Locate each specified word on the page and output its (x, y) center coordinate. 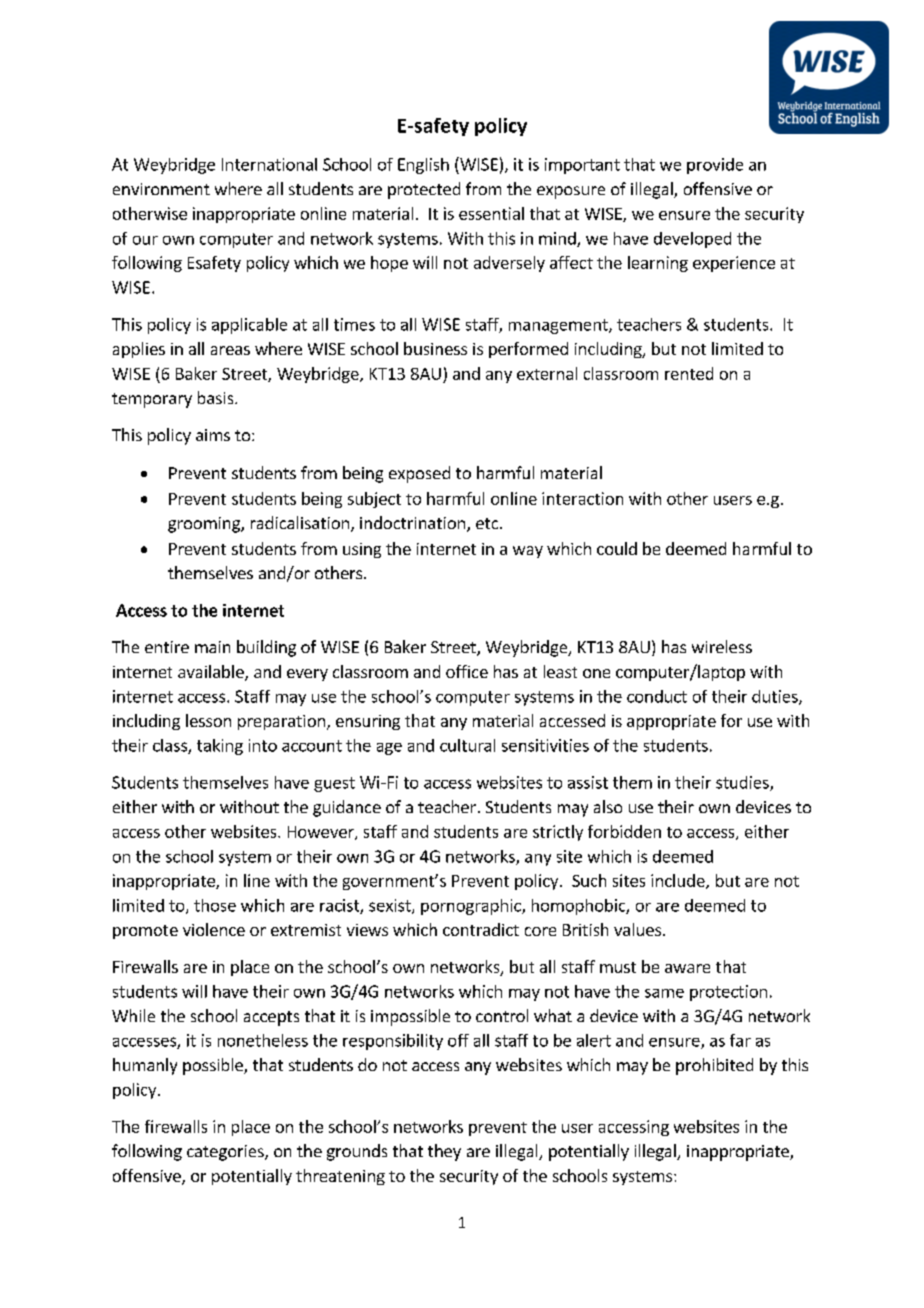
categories (226, 1153)
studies (743, 783)
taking (220, 747)
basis (217, 397)
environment (161, 189)
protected (424, 190)
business (435, 348)
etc (488, 523)
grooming (205, 525)
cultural (467, 745)
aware (687, 968)
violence (214, 929)
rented (689, 373)
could (617, 548)
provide (715, 166)
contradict (481, 929)
